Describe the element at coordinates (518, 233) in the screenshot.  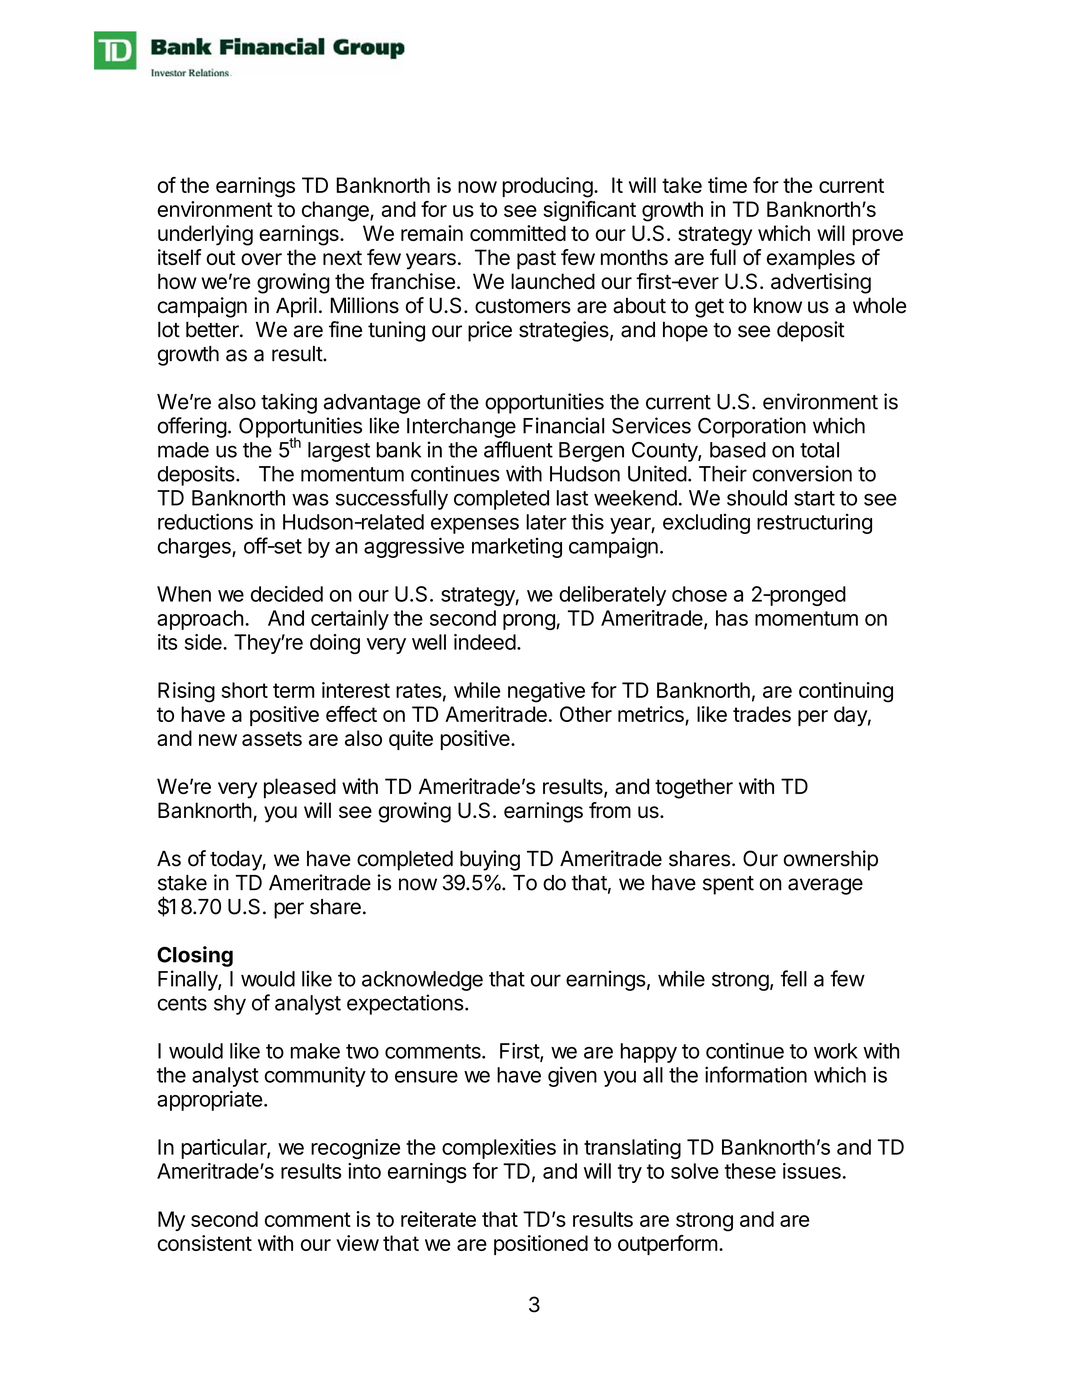
I see `committed` at that location.
